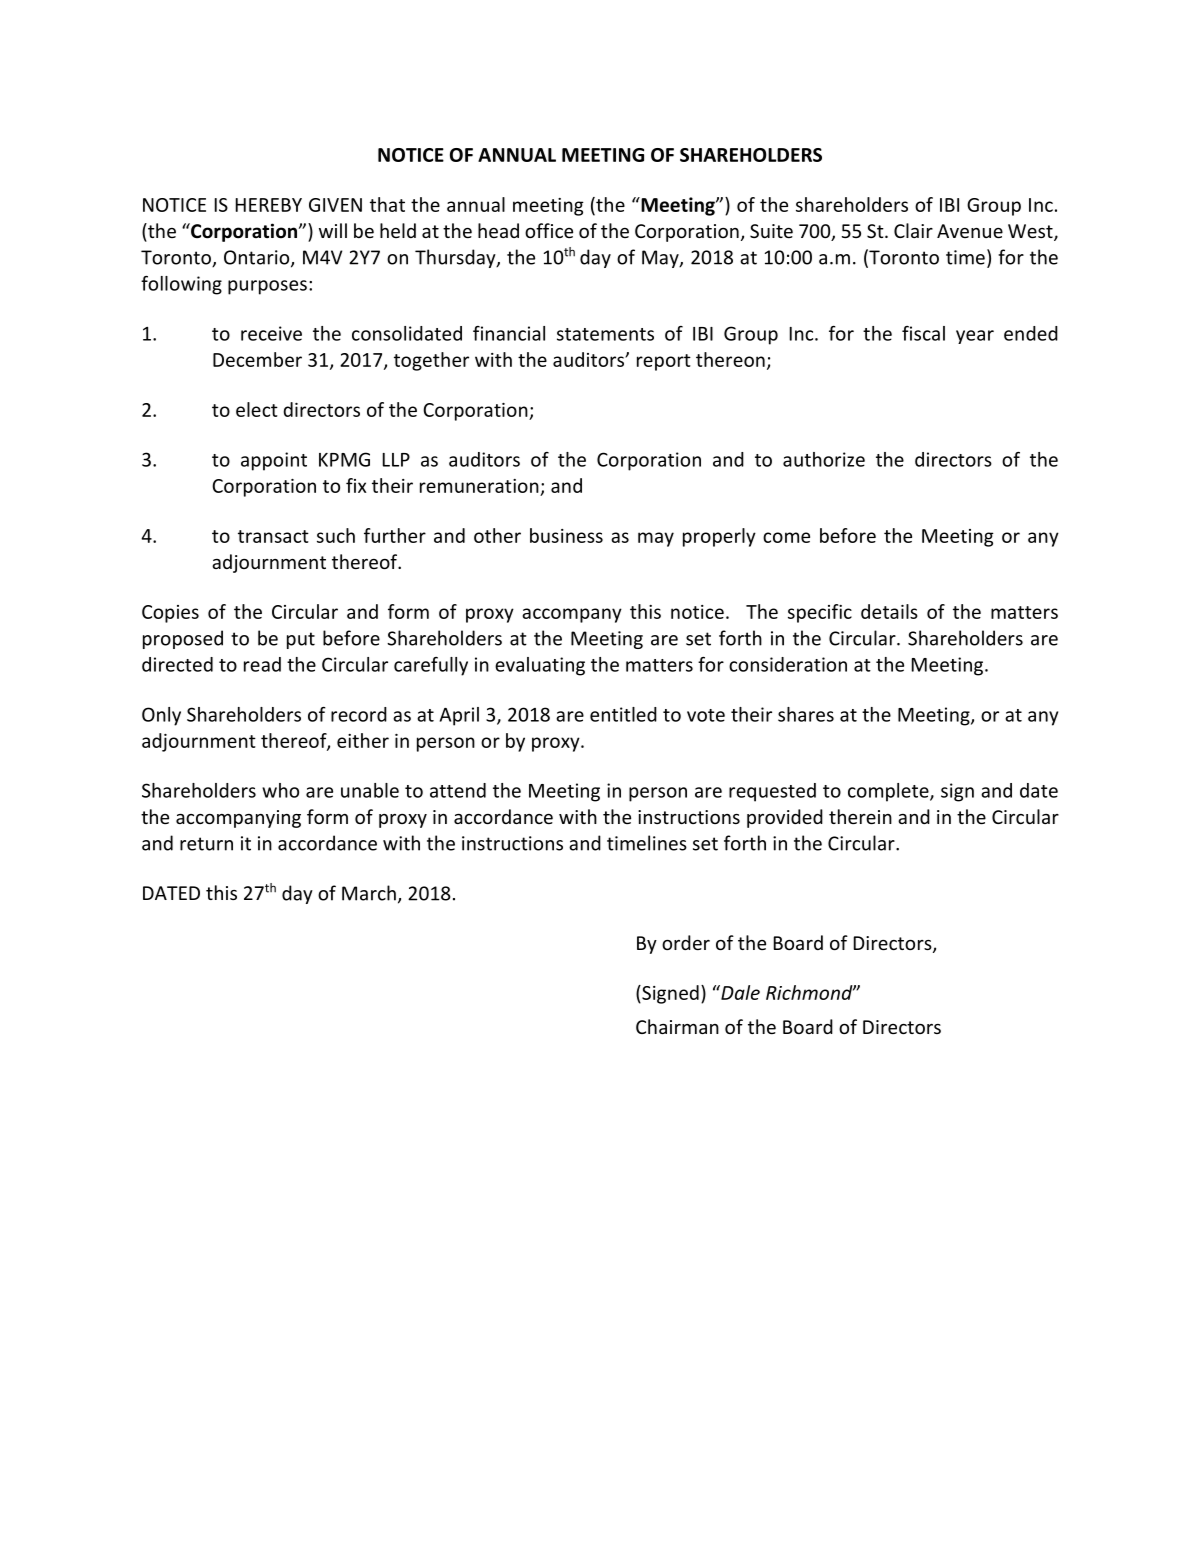  I want to click on put, so click(301, 640).
